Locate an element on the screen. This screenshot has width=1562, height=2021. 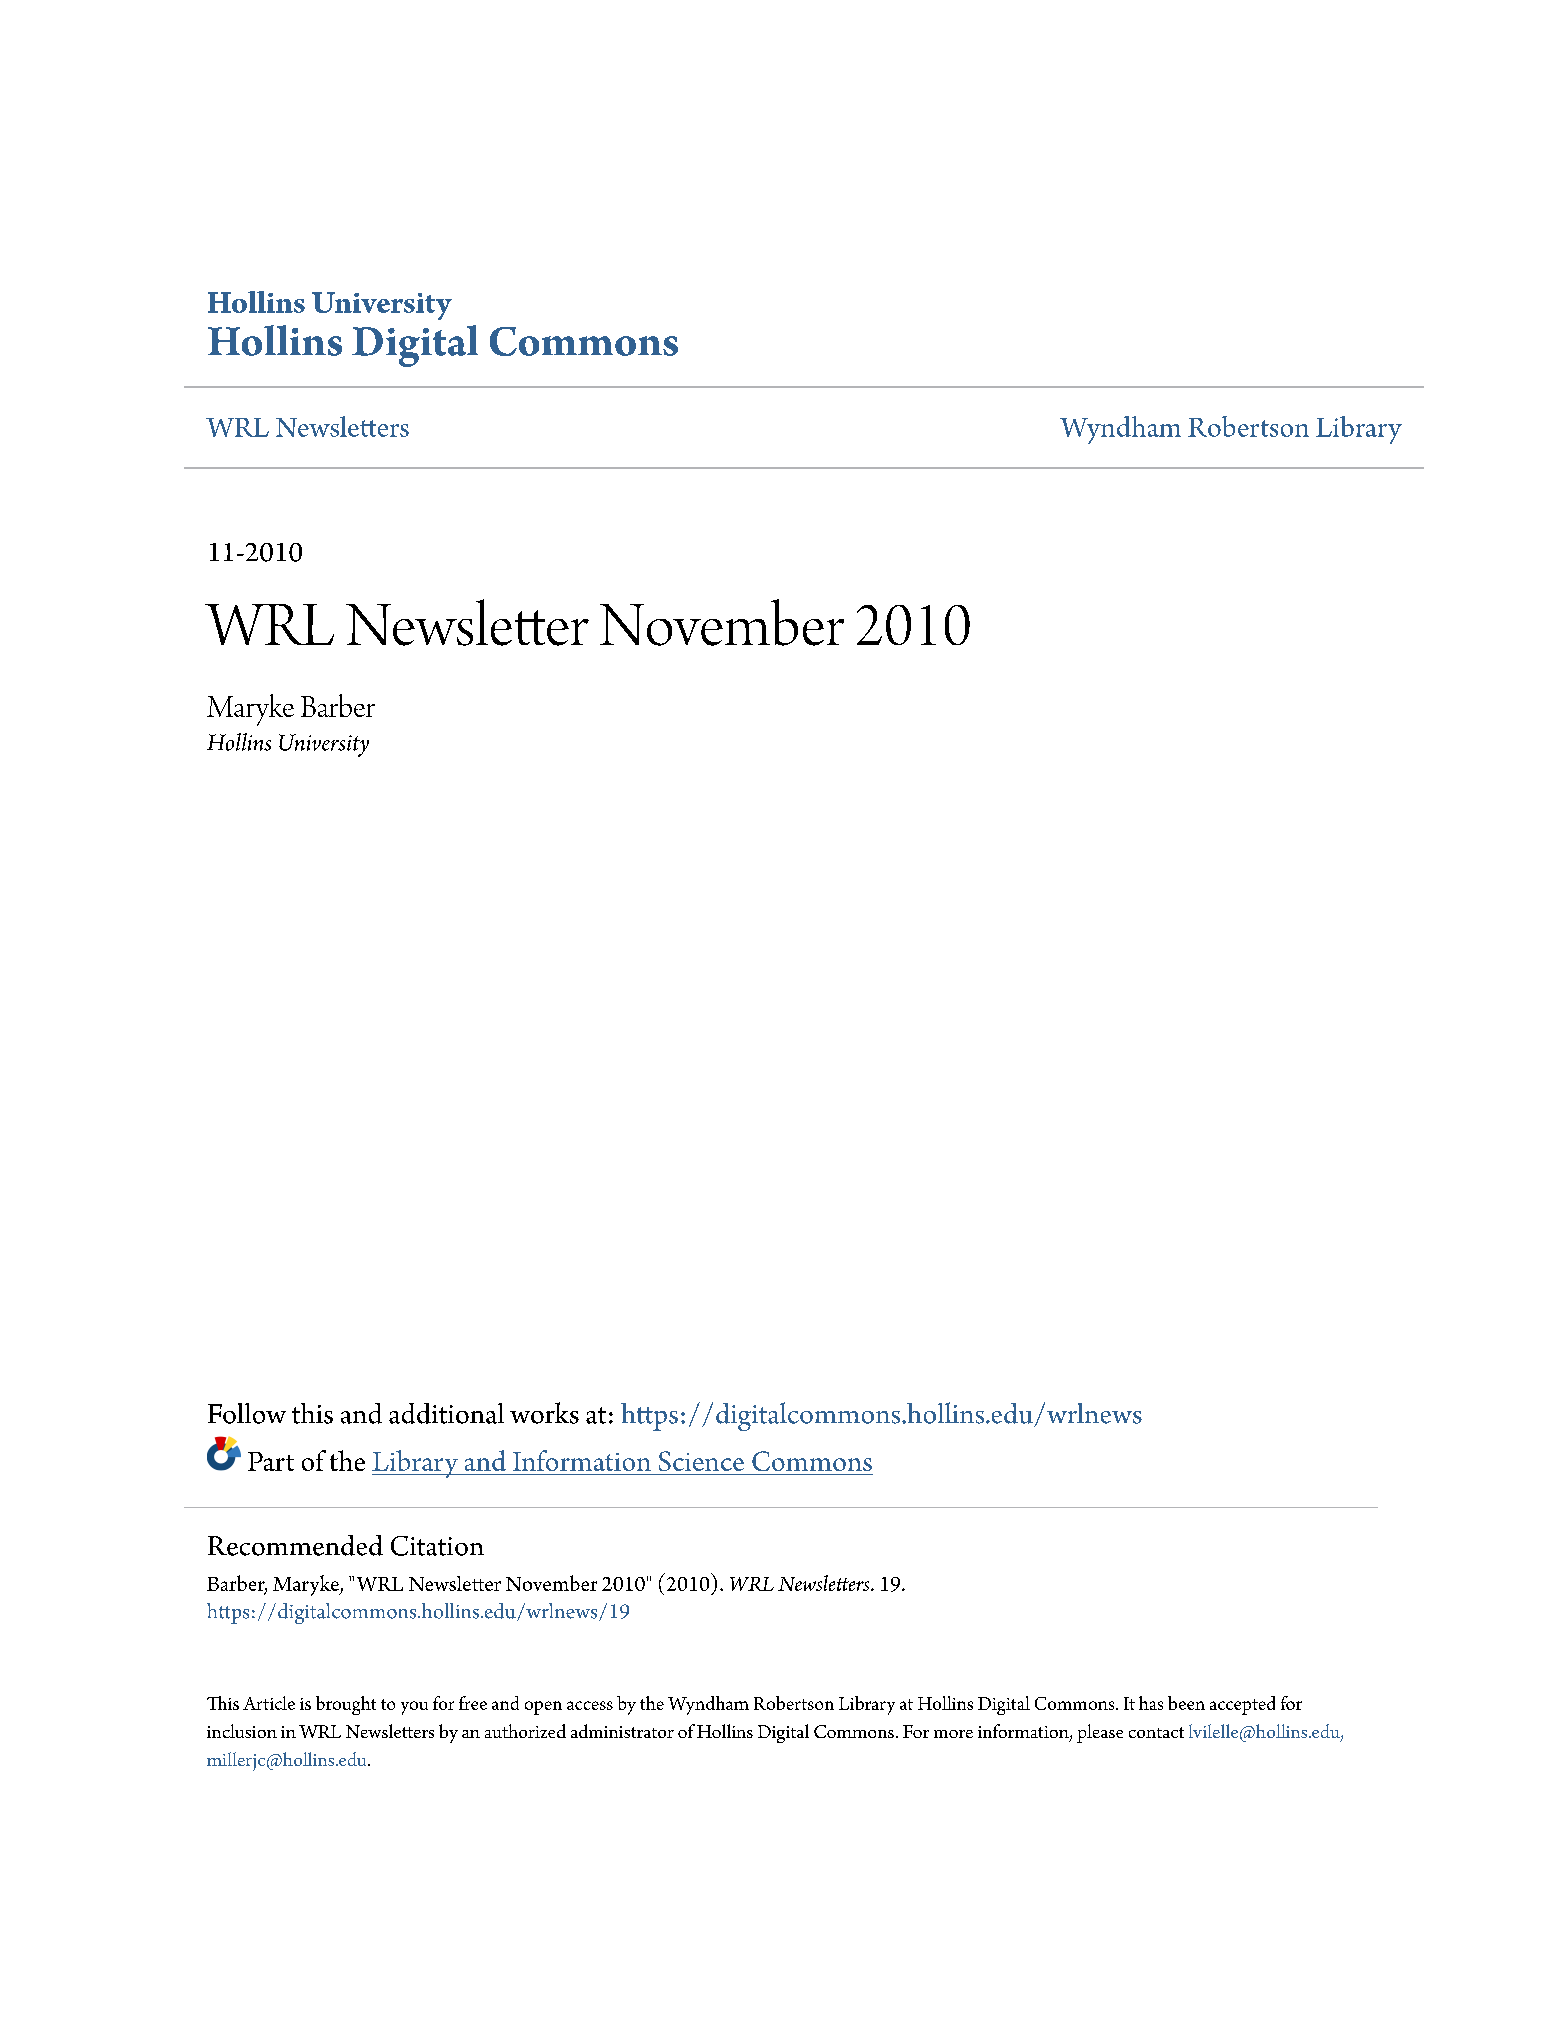
brought is located at coordinates (346, 1705).
